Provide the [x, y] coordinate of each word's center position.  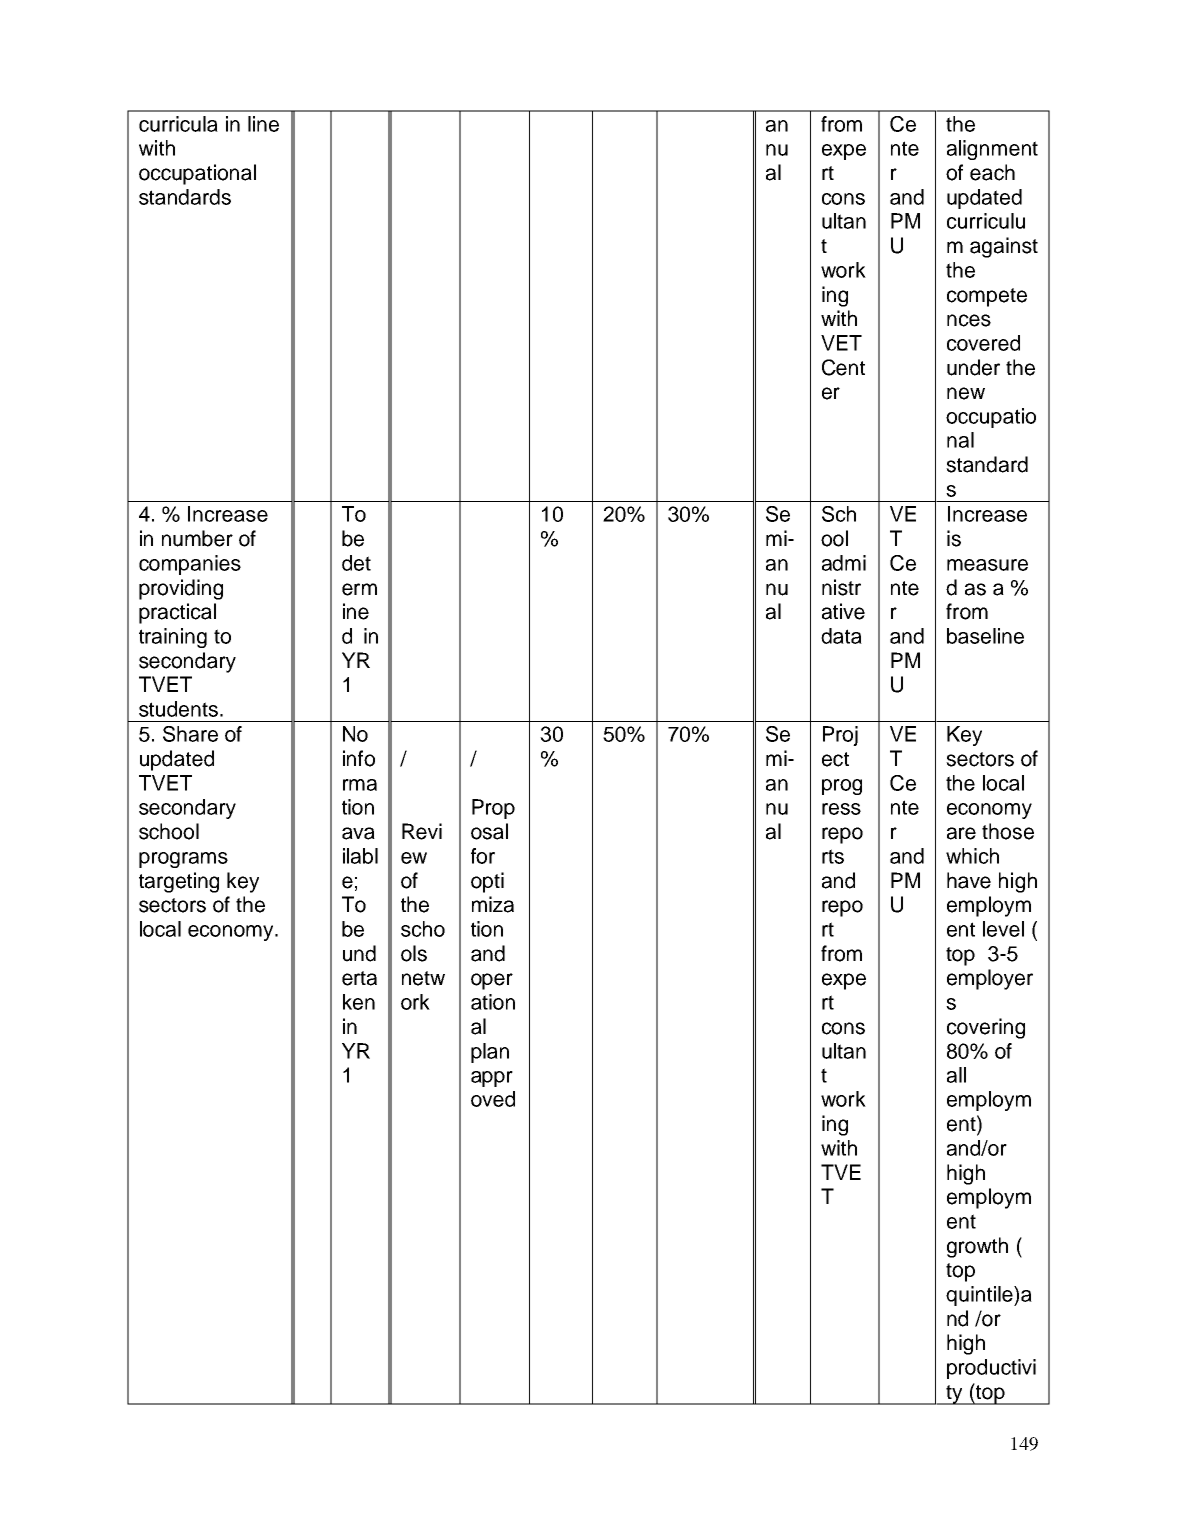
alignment [992, 150]
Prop [493, 809]
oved [493, 1099]
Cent [843, 367]
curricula [178, 124]
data [841, 636]
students [178, 709]
